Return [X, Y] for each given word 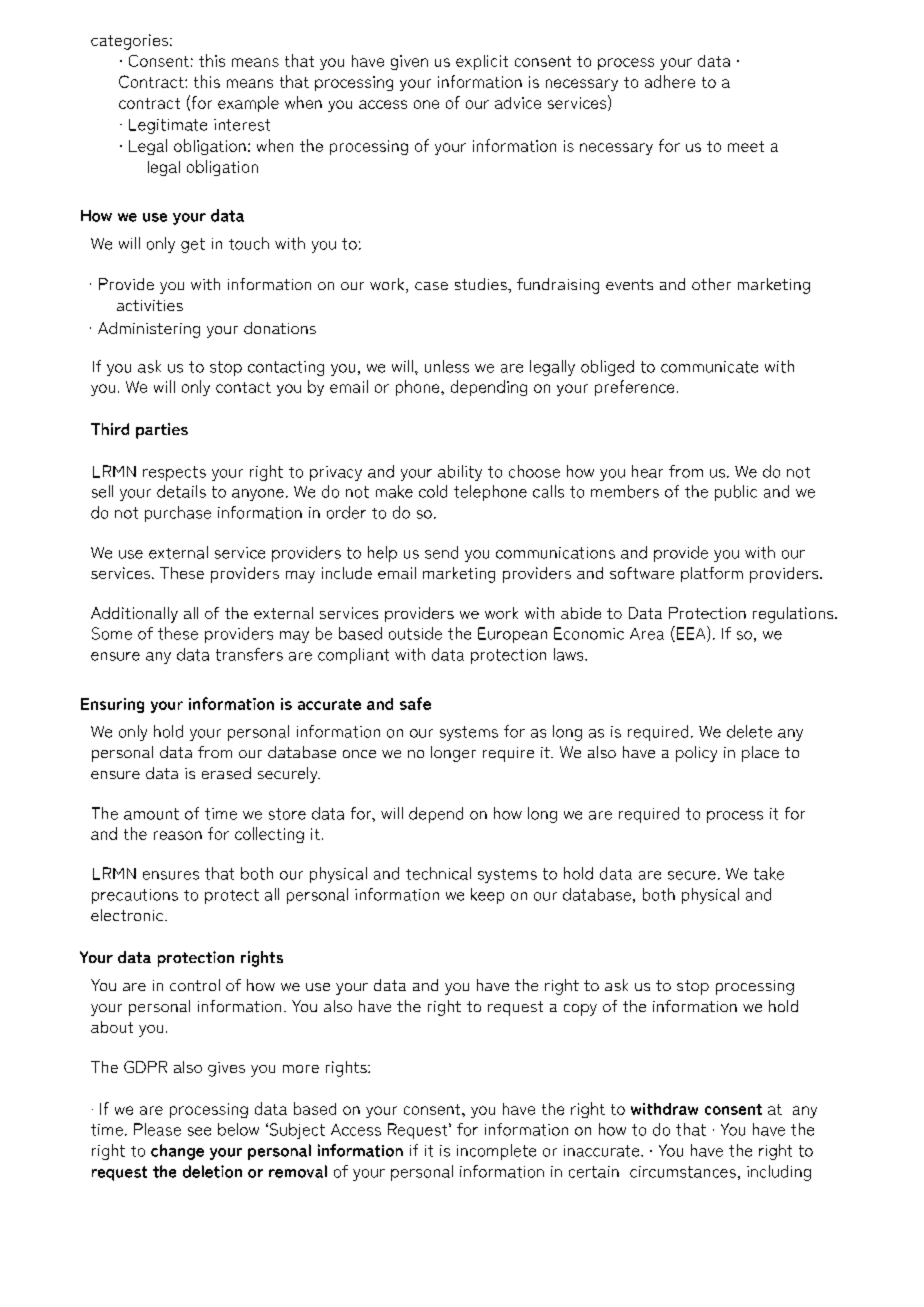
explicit [482, 62]
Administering [149, 330]
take [769, 873]
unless [447, 366]
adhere [670, 81]
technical [438, 873]
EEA [691, 634]
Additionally [134, 615]
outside [415, 633]
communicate [709, 367]
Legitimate [168, 126]
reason [178, 835]
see [199, 1131]
